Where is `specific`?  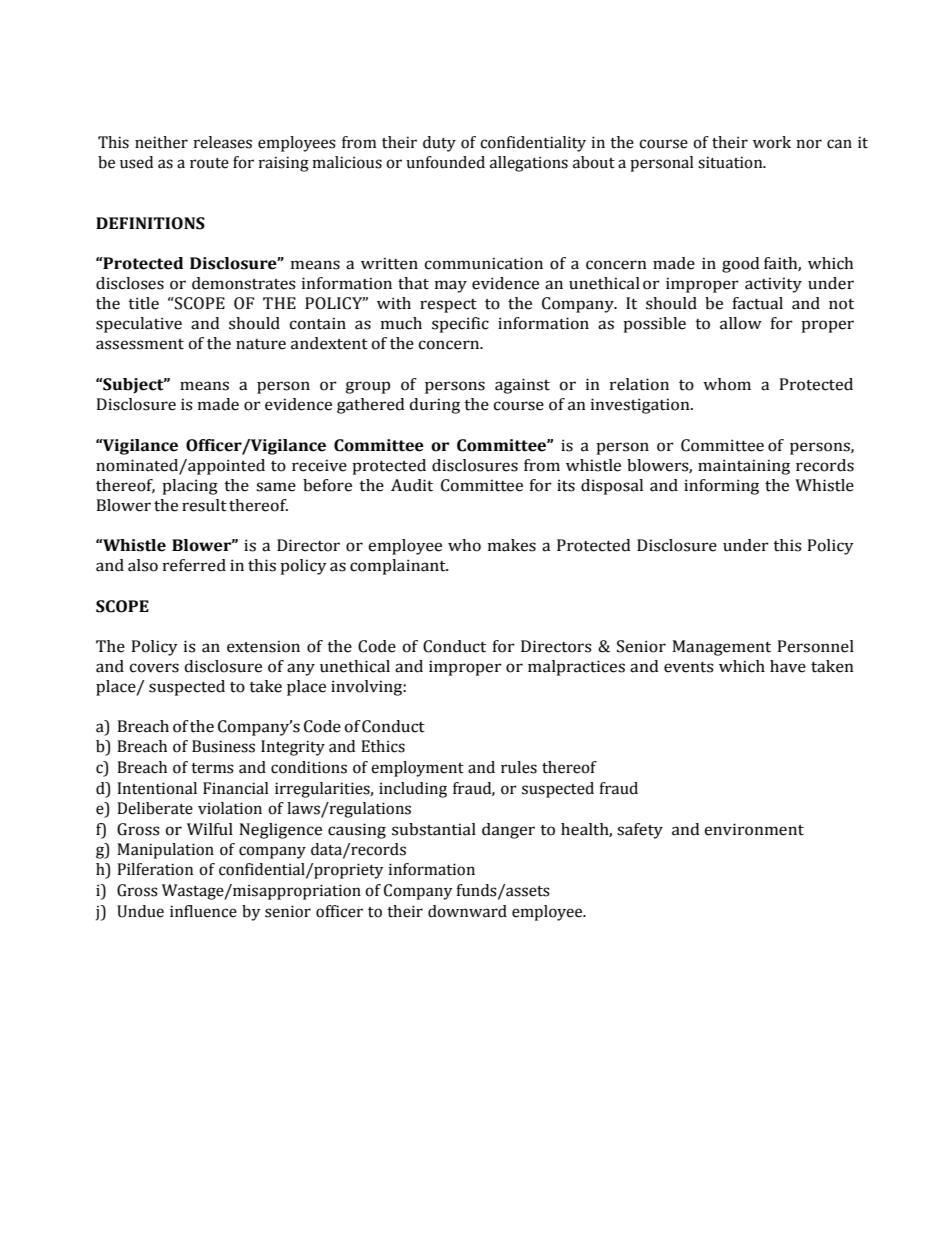
specific is located at coordinates (460, 325).
